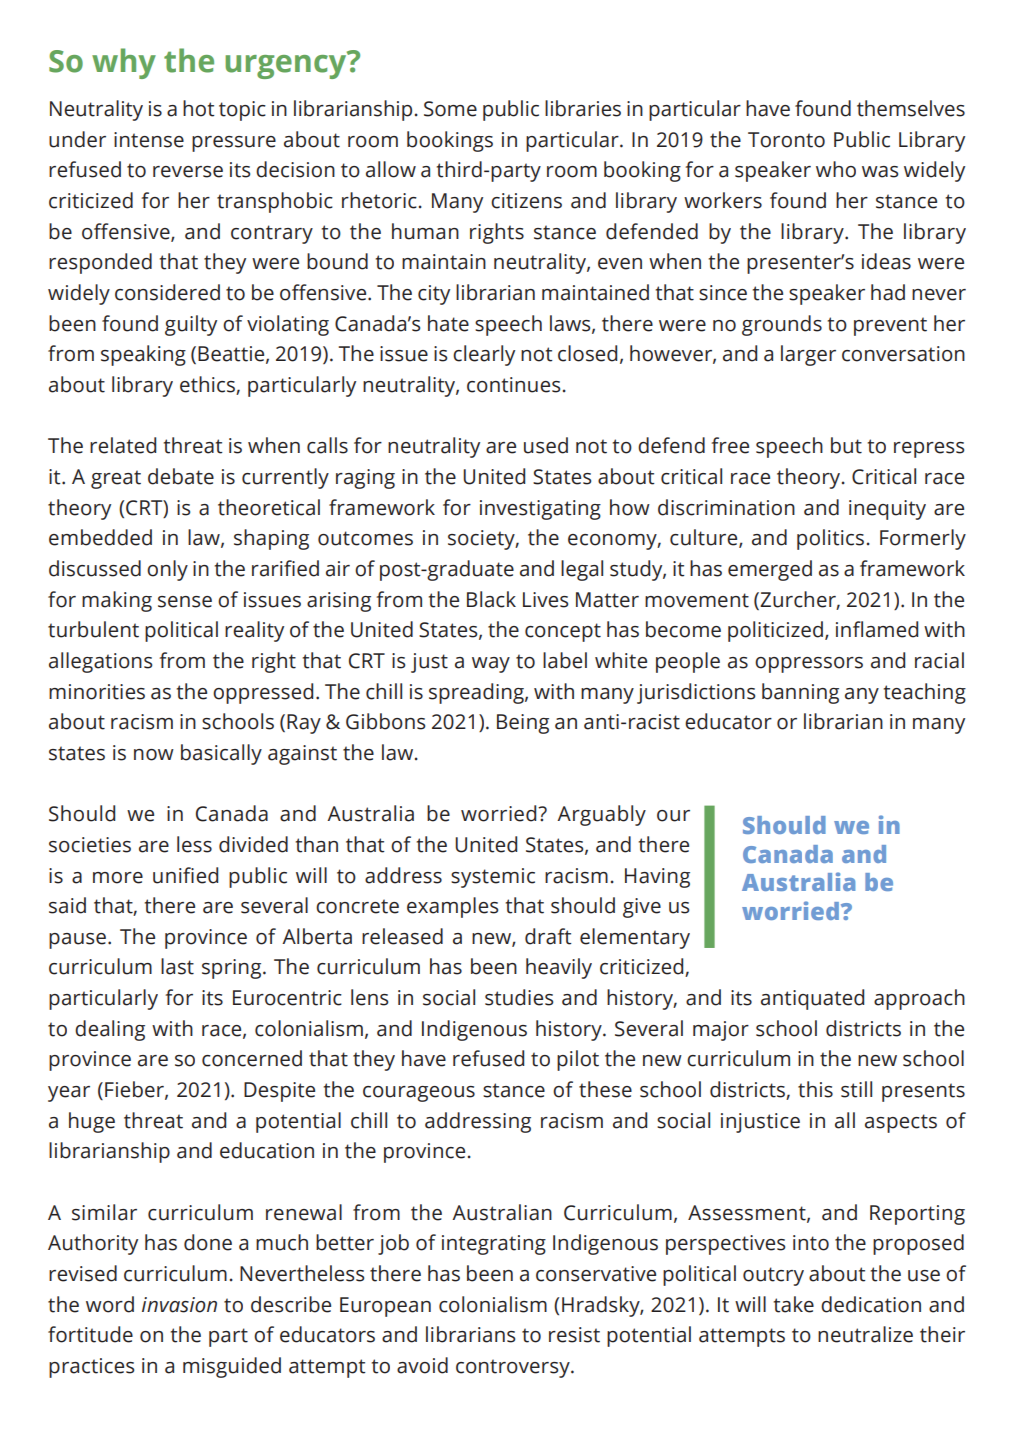 This screenshot has width=1014, height=1434. I want to click on approach, so click(919, 999).
